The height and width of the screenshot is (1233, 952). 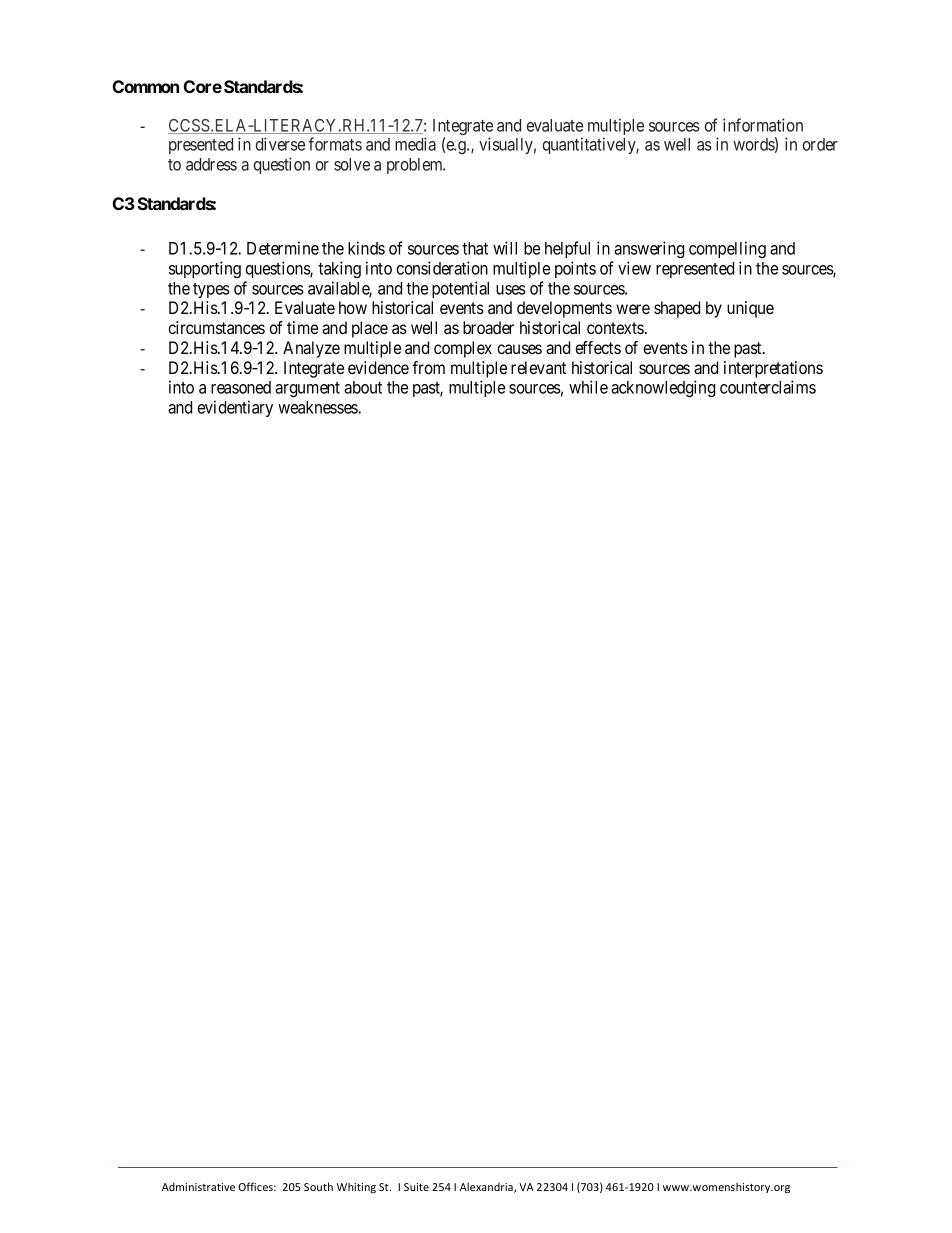 What do you see at coordinates (416, 1187) in the screenshot?
I see `Suite` at bounding box center [416, 1187].
